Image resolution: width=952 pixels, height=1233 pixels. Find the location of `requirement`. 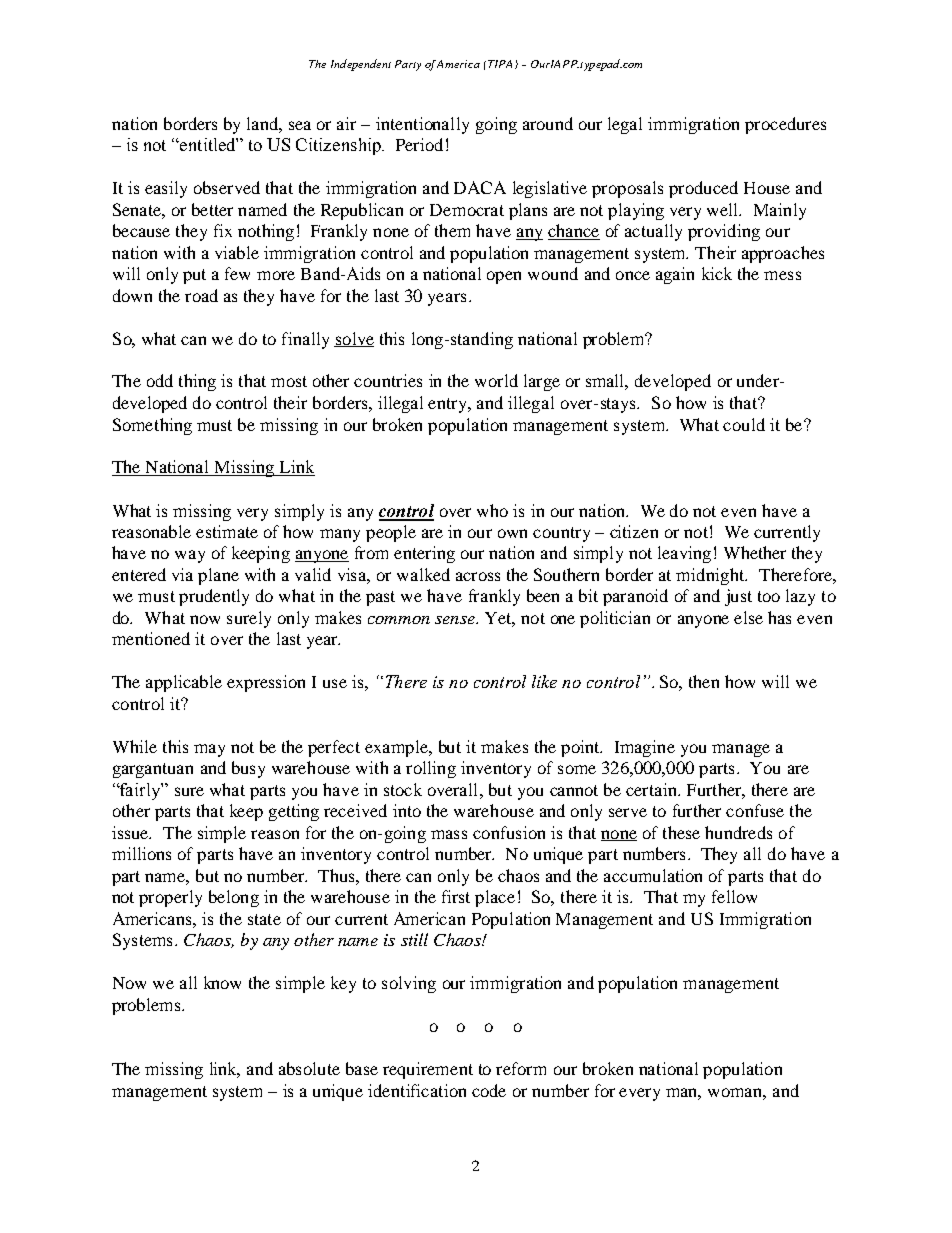

requirement is located at coordinates (428, 1070).
